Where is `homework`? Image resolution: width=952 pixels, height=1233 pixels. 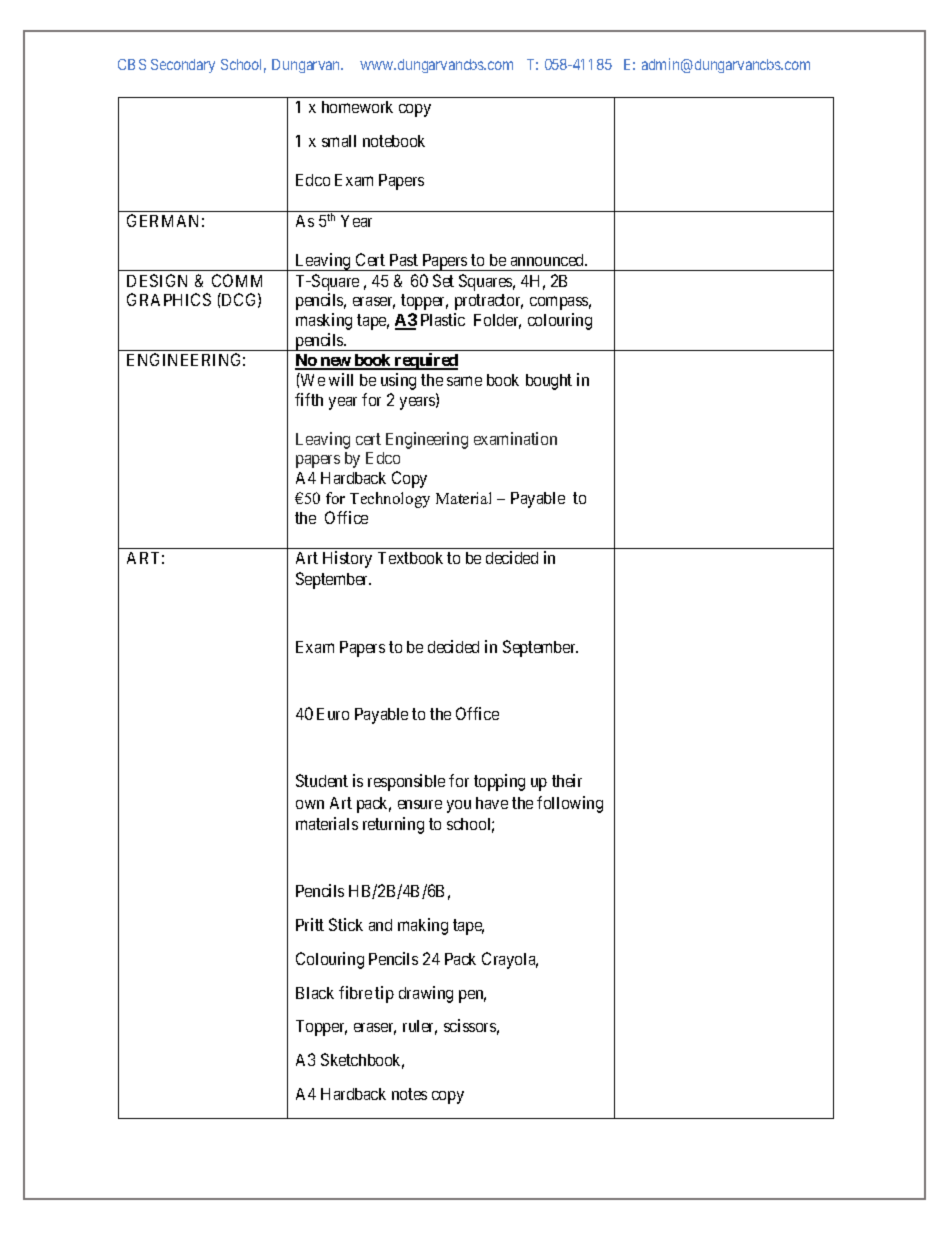
homework is located at coordinates (357, 107).
